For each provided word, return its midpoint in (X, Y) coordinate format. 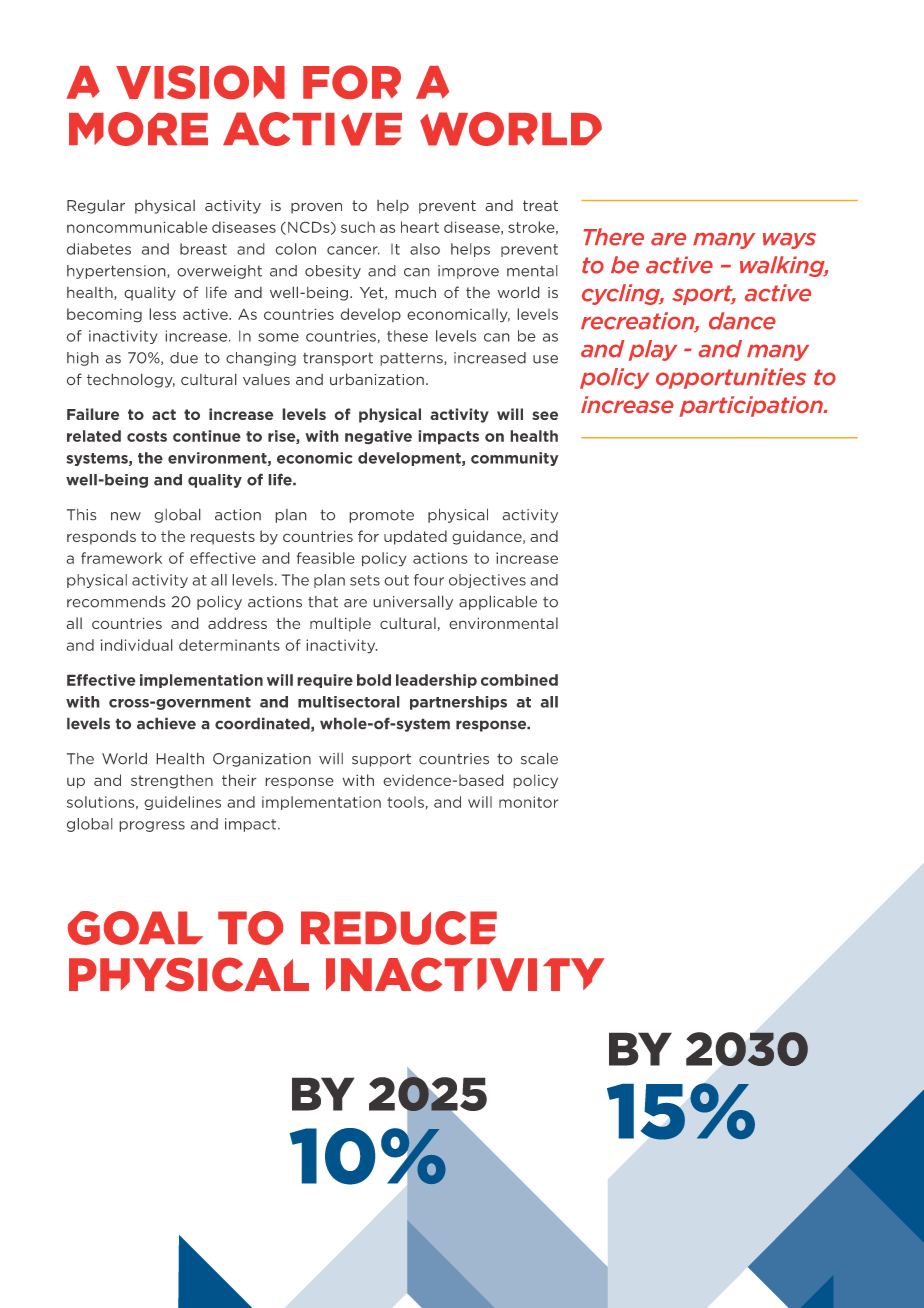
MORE (138, 129)
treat (540, 206)
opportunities (731, 378)
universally (413, 602)
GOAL (135, 928)
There (613, 237)
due (184, 358)
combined (519, 680)
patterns (412, 359)
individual (136, 645)
